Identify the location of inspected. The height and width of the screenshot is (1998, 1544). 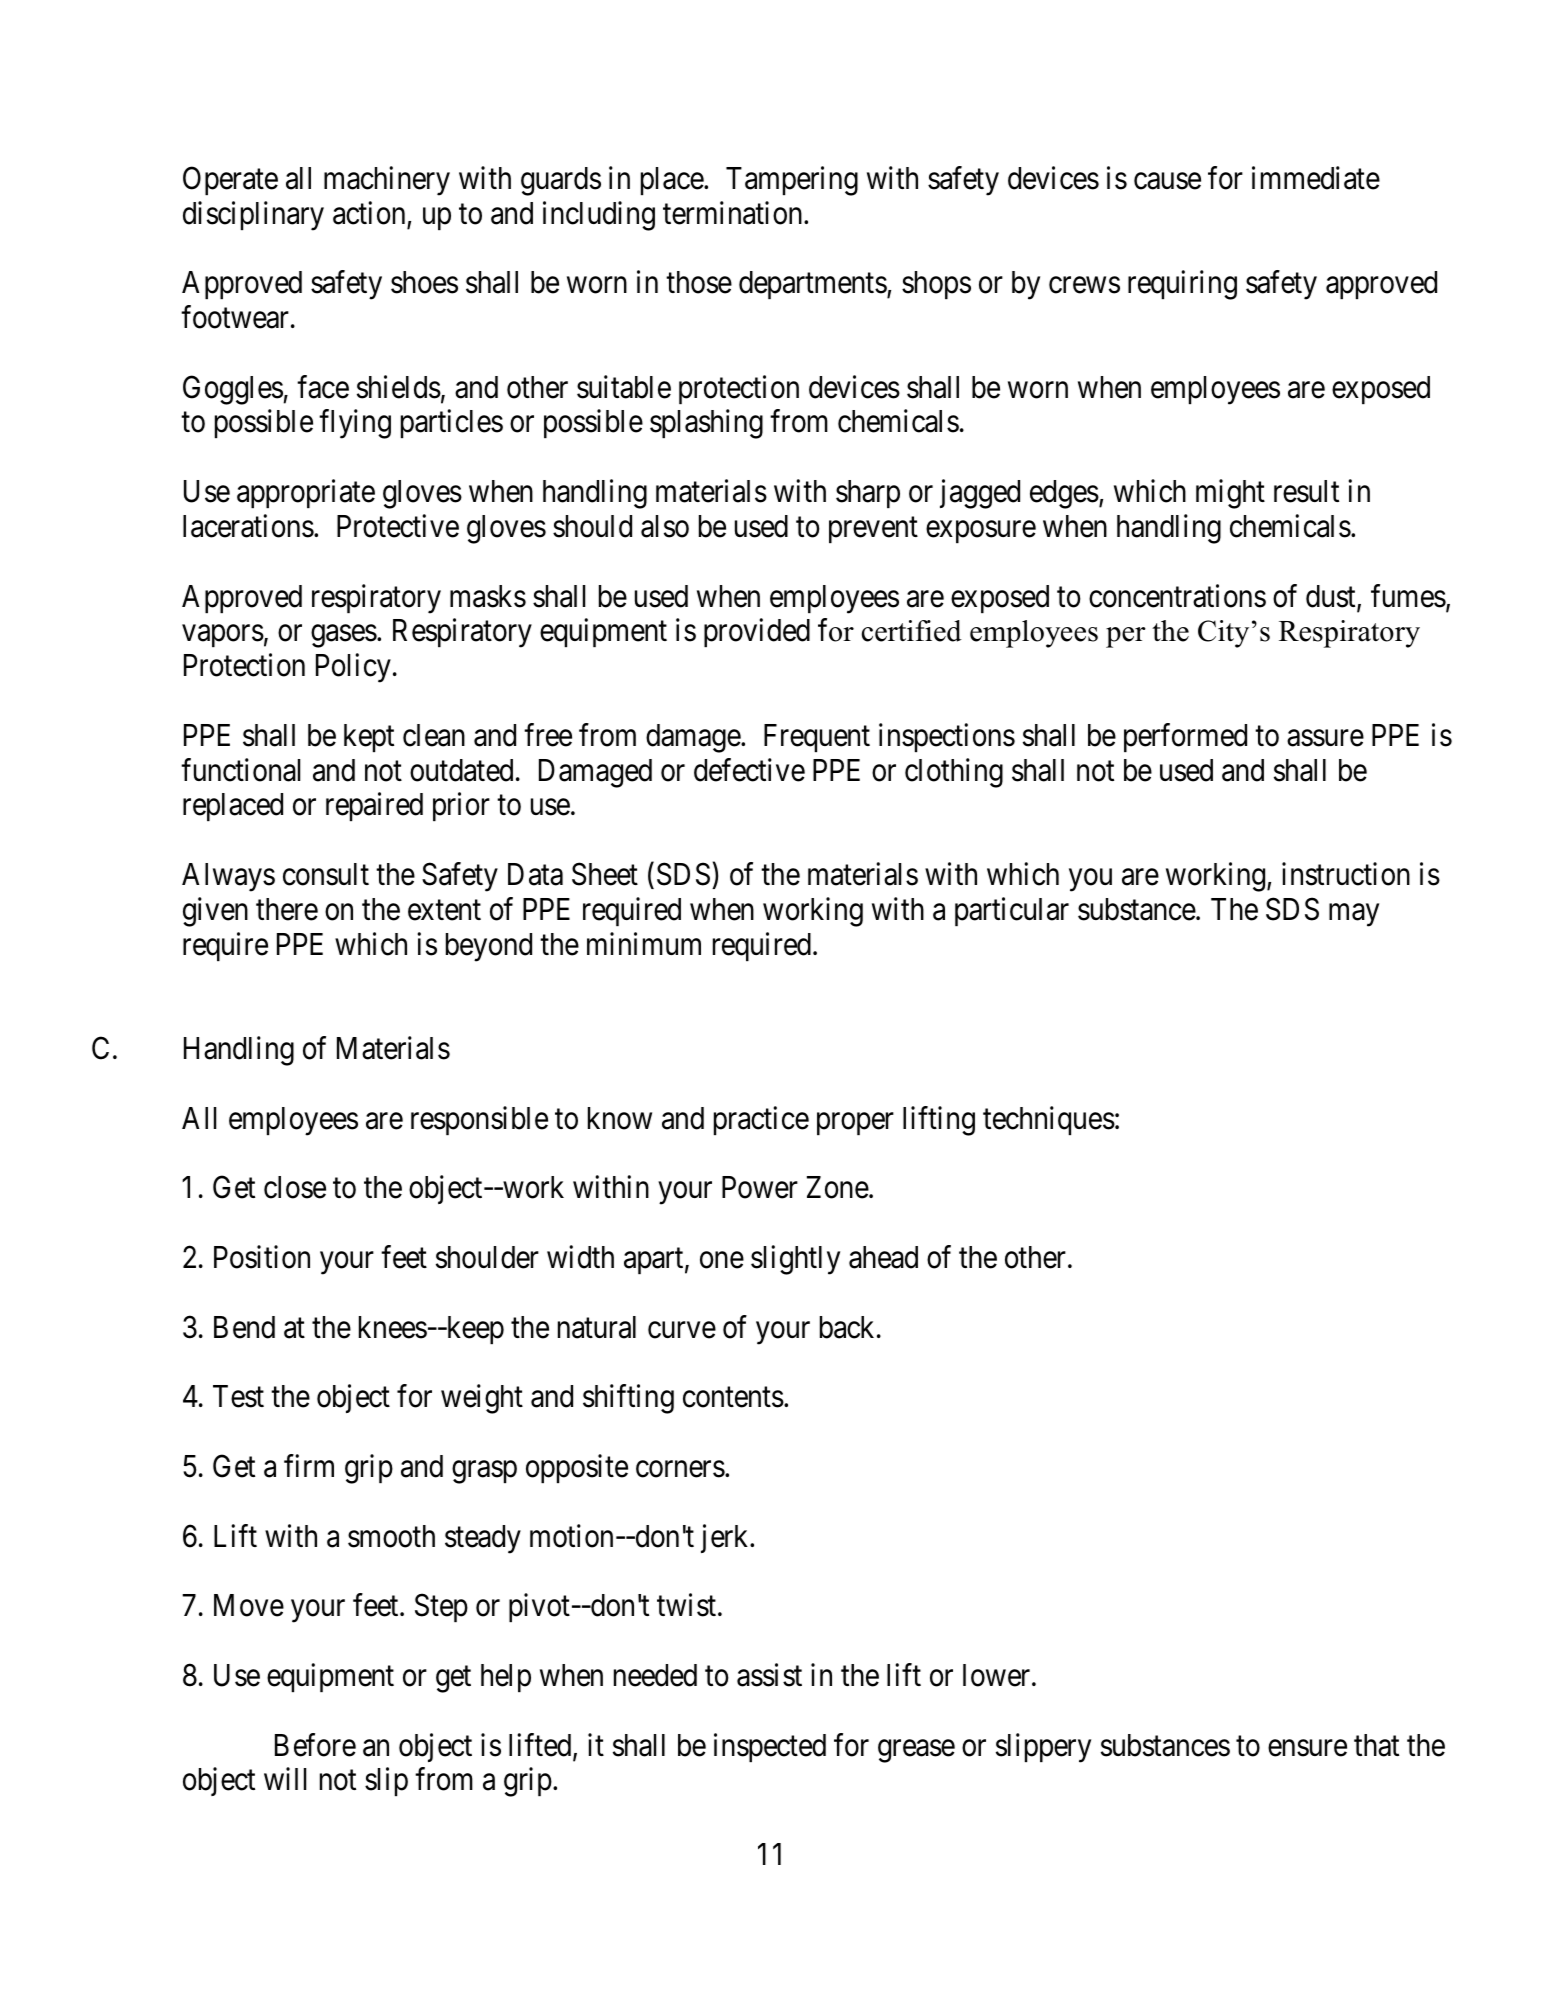
(770, 1747).
